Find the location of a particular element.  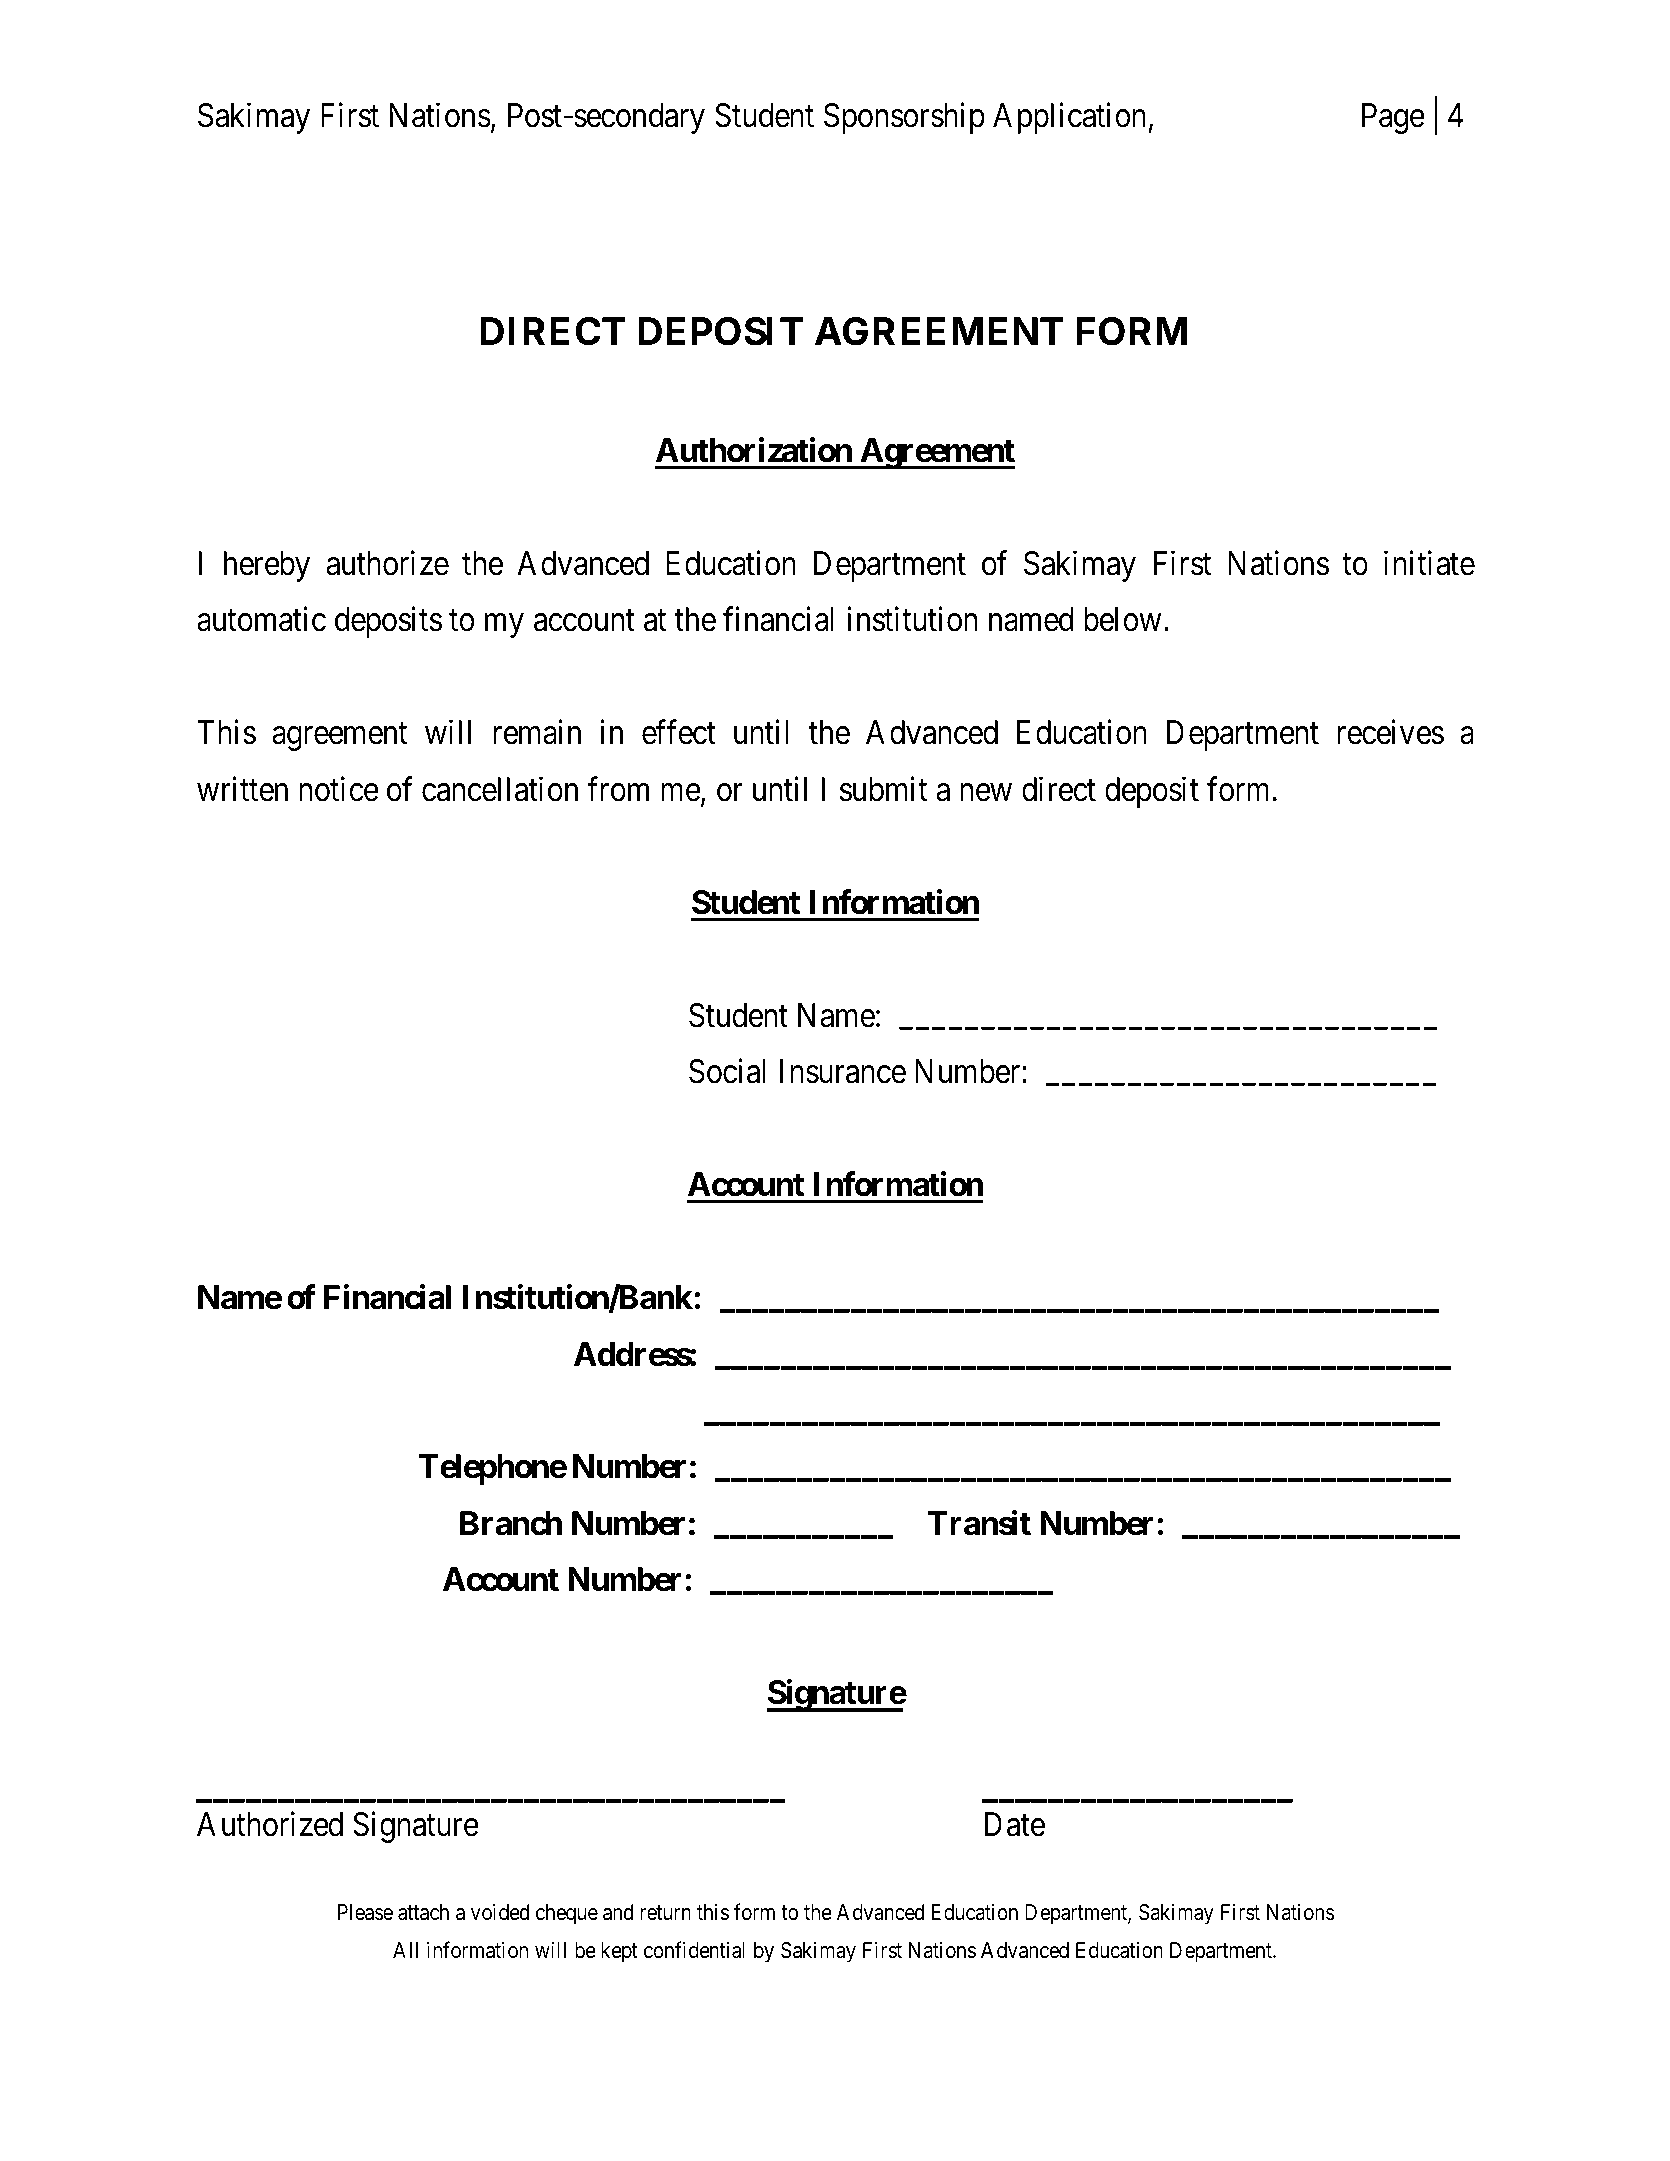

Branch is located at coordinates (511, 1523).
